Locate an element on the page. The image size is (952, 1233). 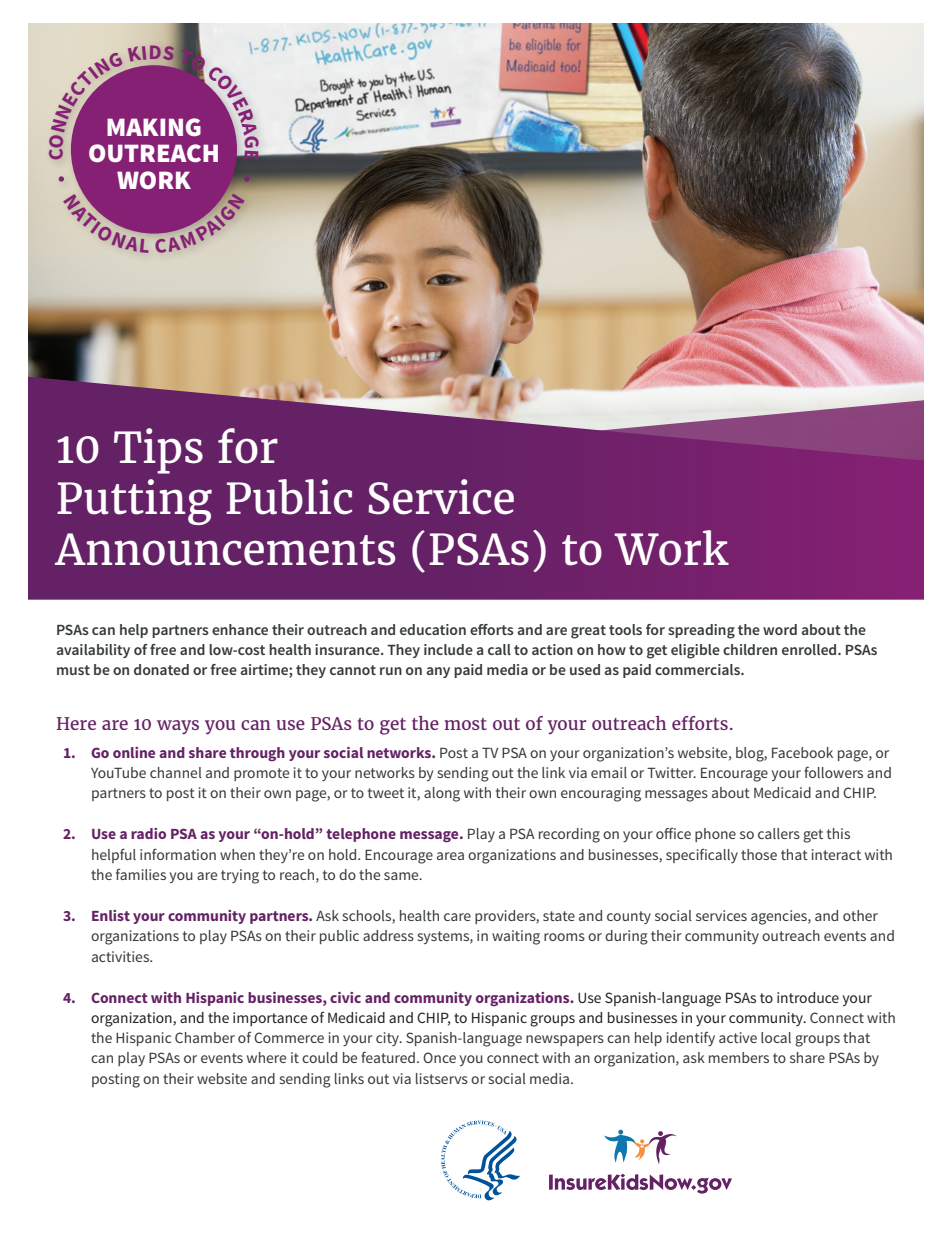
MAKING is located at coordinates (154, 127).
